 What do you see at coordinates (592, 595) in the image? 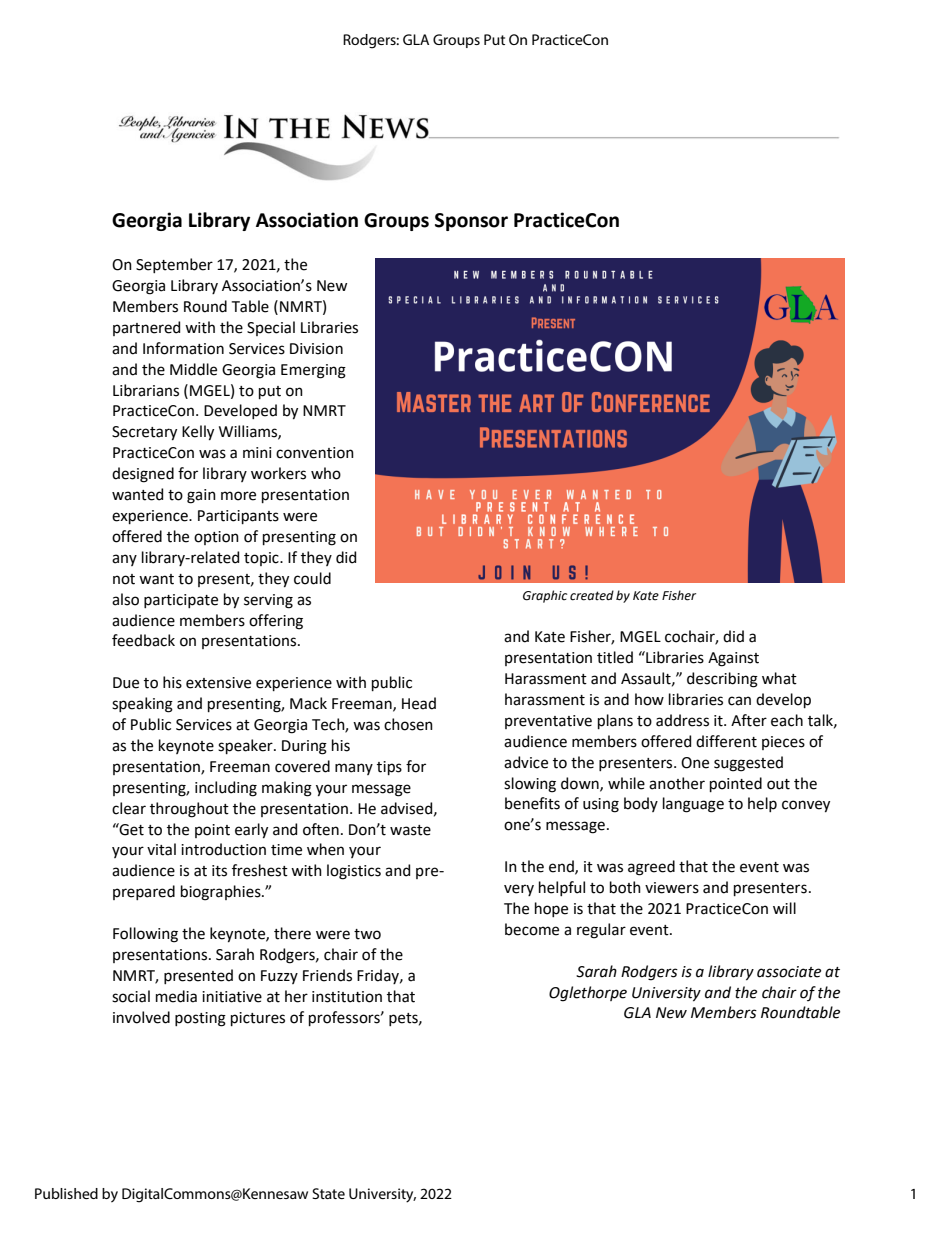
I see `created` at bounding box center [592, 595].
